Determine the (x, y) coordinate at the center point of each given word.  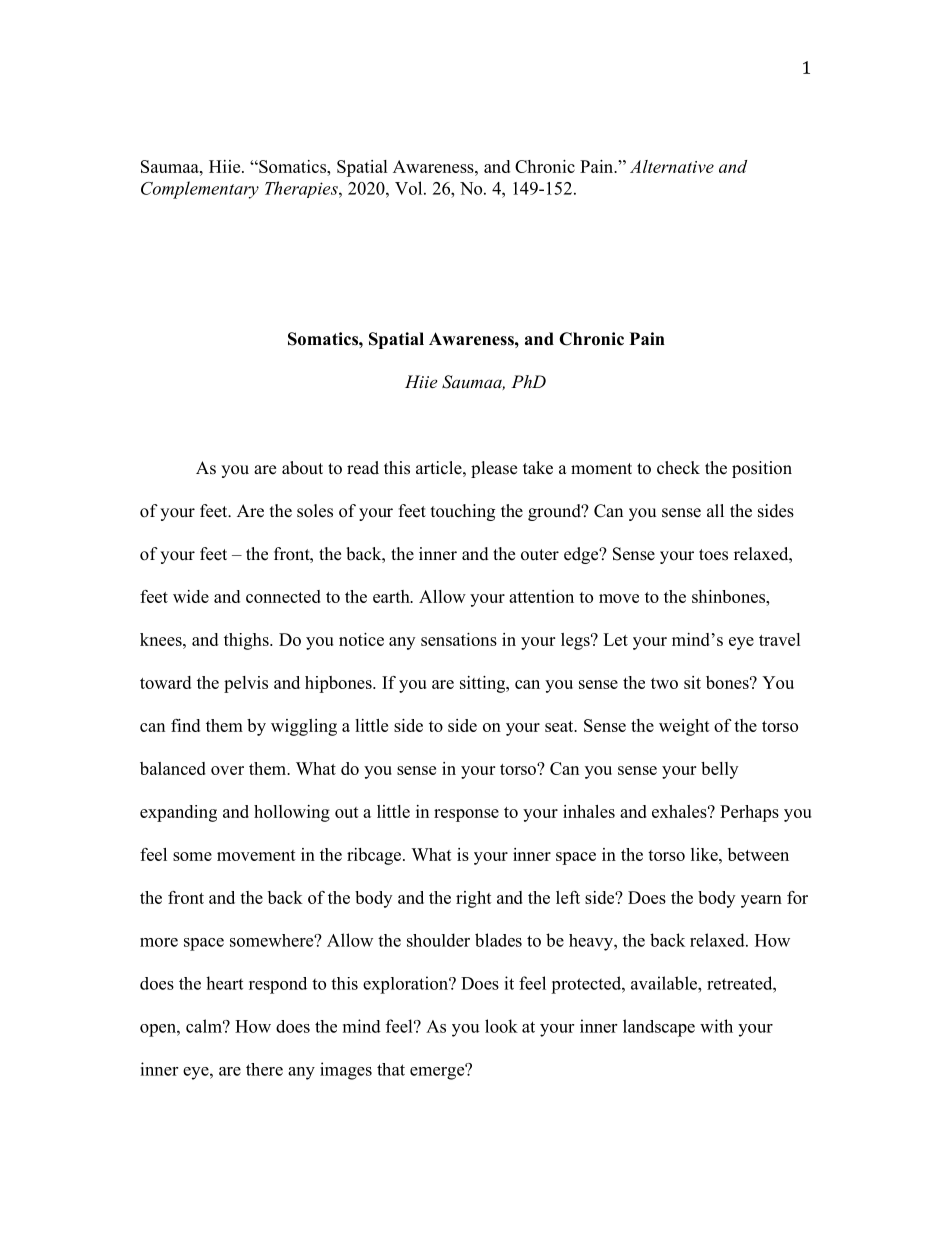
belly (719, 770)
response (466, 815)
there (264, 1069)
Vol (410, 188)
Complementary (200, 190)
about (302, 468)
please (494, 469)
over (227, 770)
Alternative (672, 166)
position (762, 469)
